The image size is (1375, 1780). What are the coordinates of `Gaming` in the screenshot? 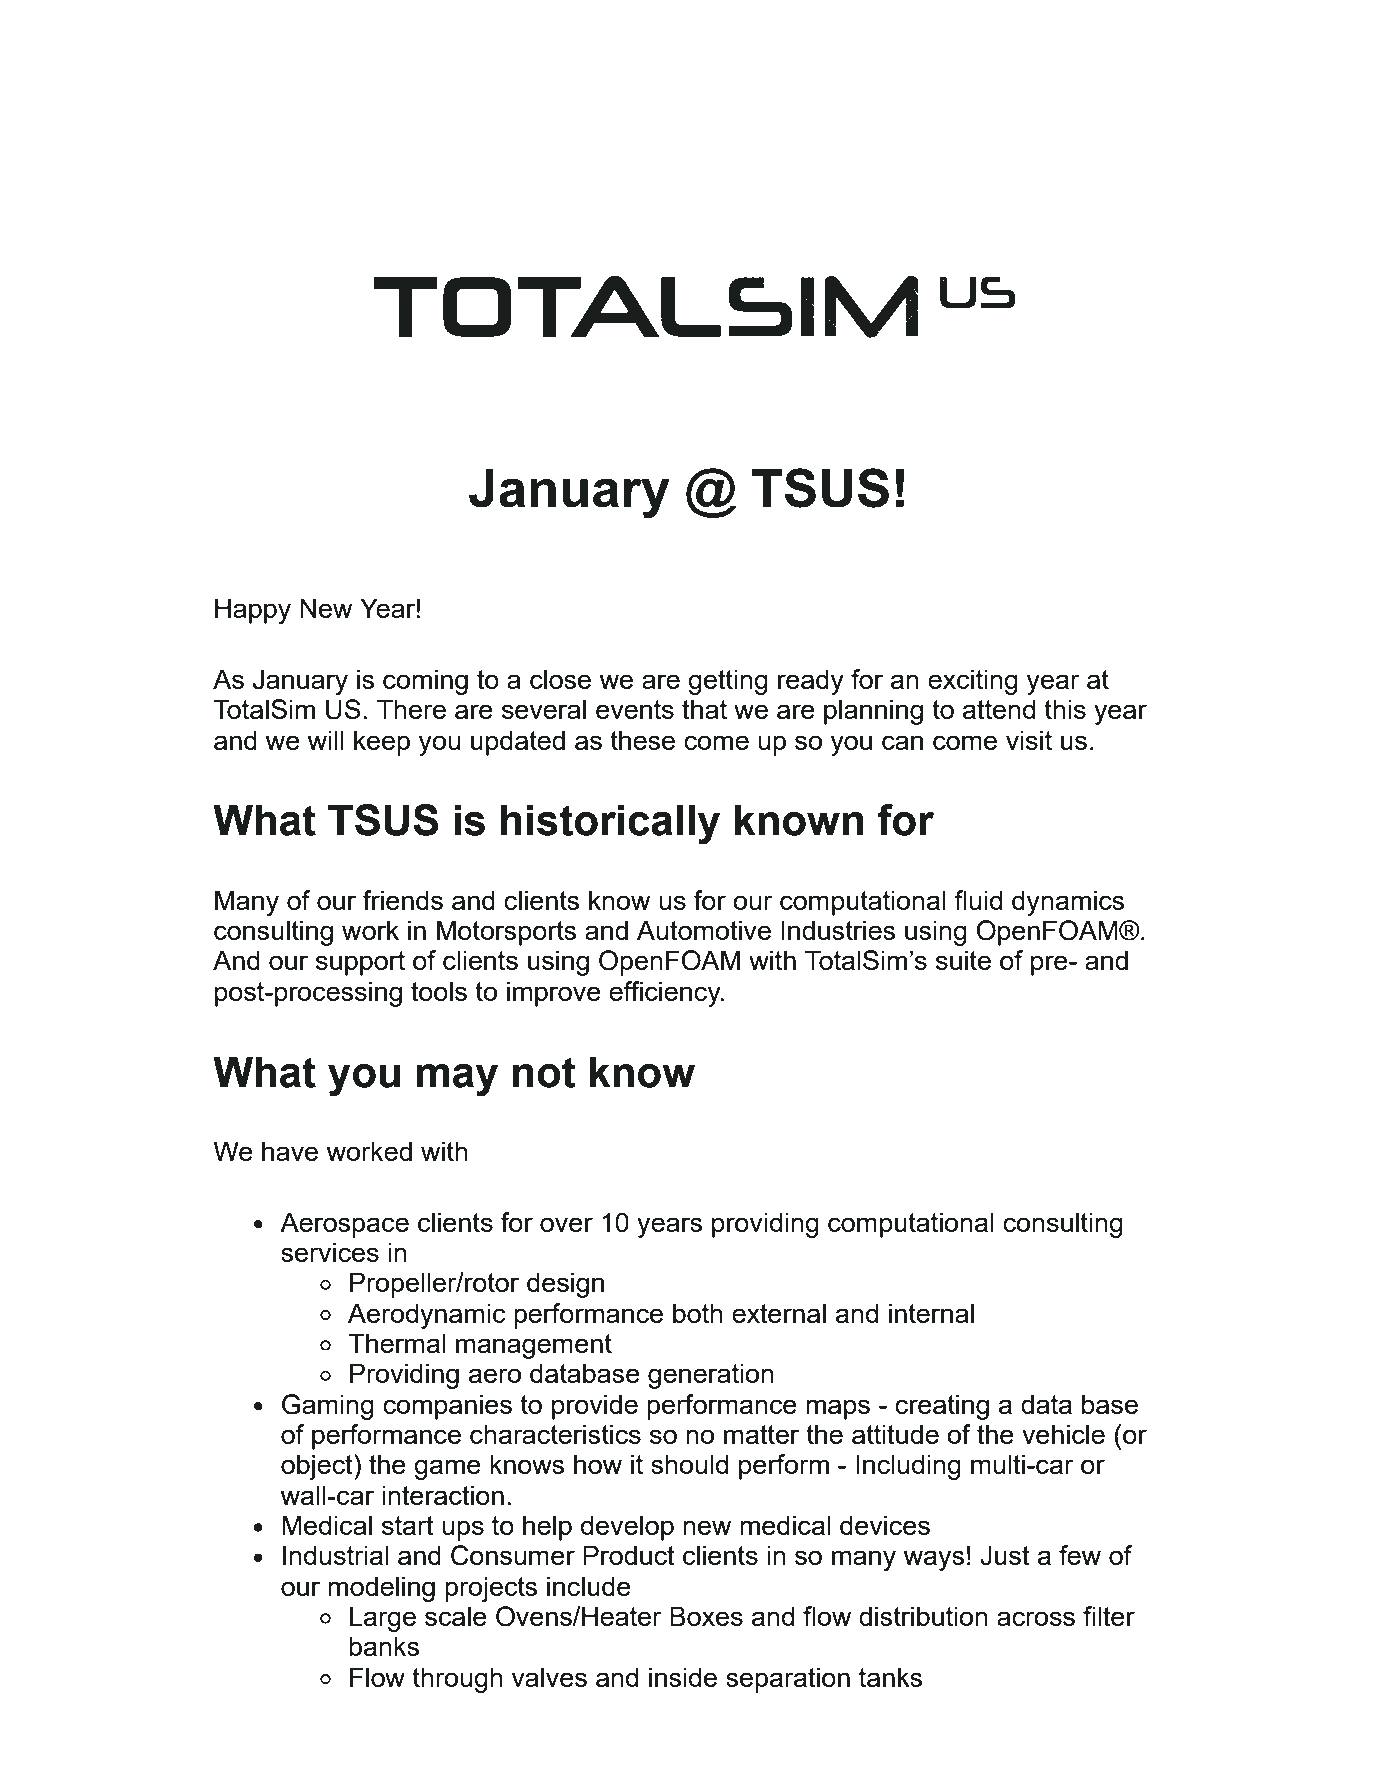 It's located at (328, 1407).
